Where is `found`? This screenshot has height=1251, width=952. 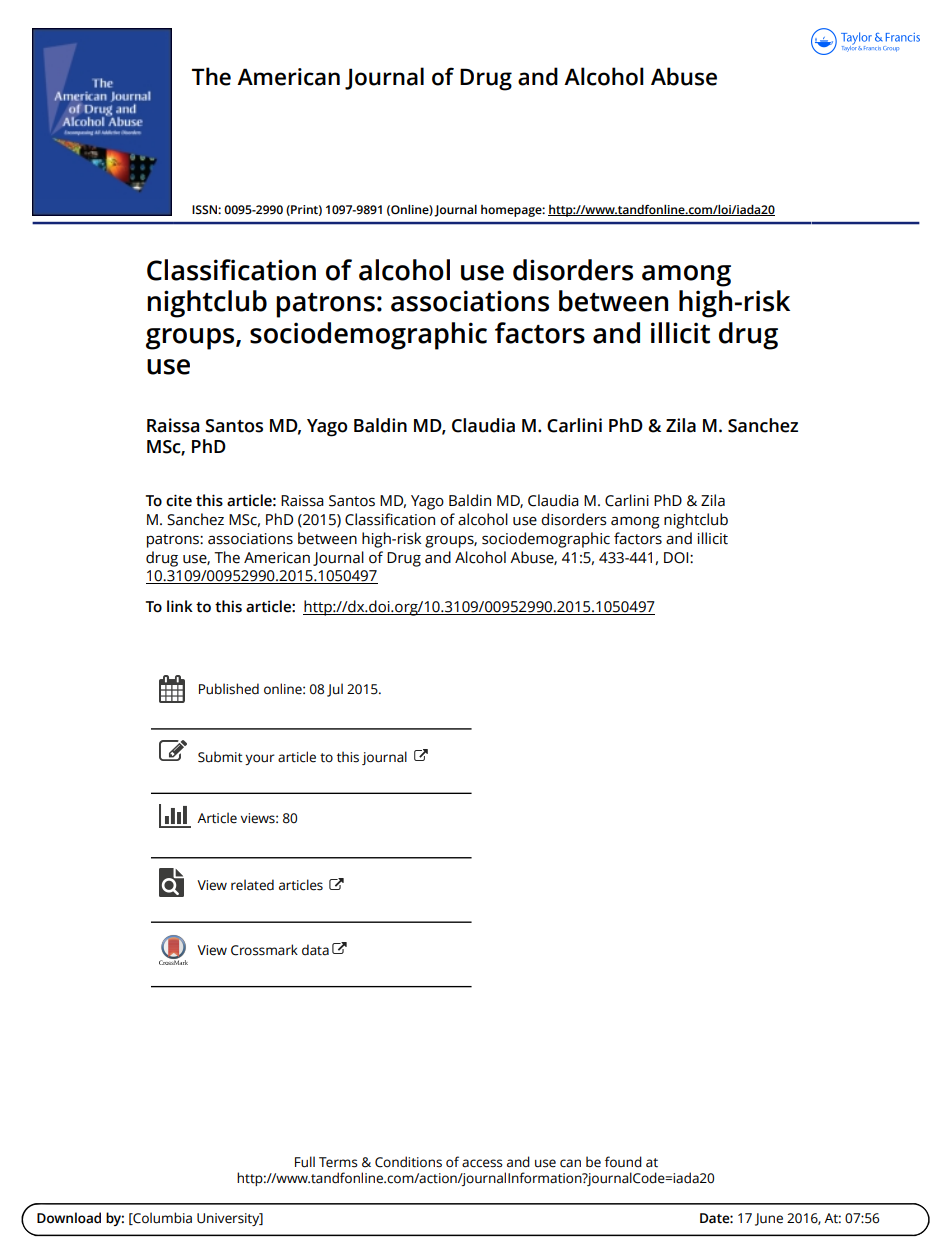
found is located at coordinates (623, 1162).
